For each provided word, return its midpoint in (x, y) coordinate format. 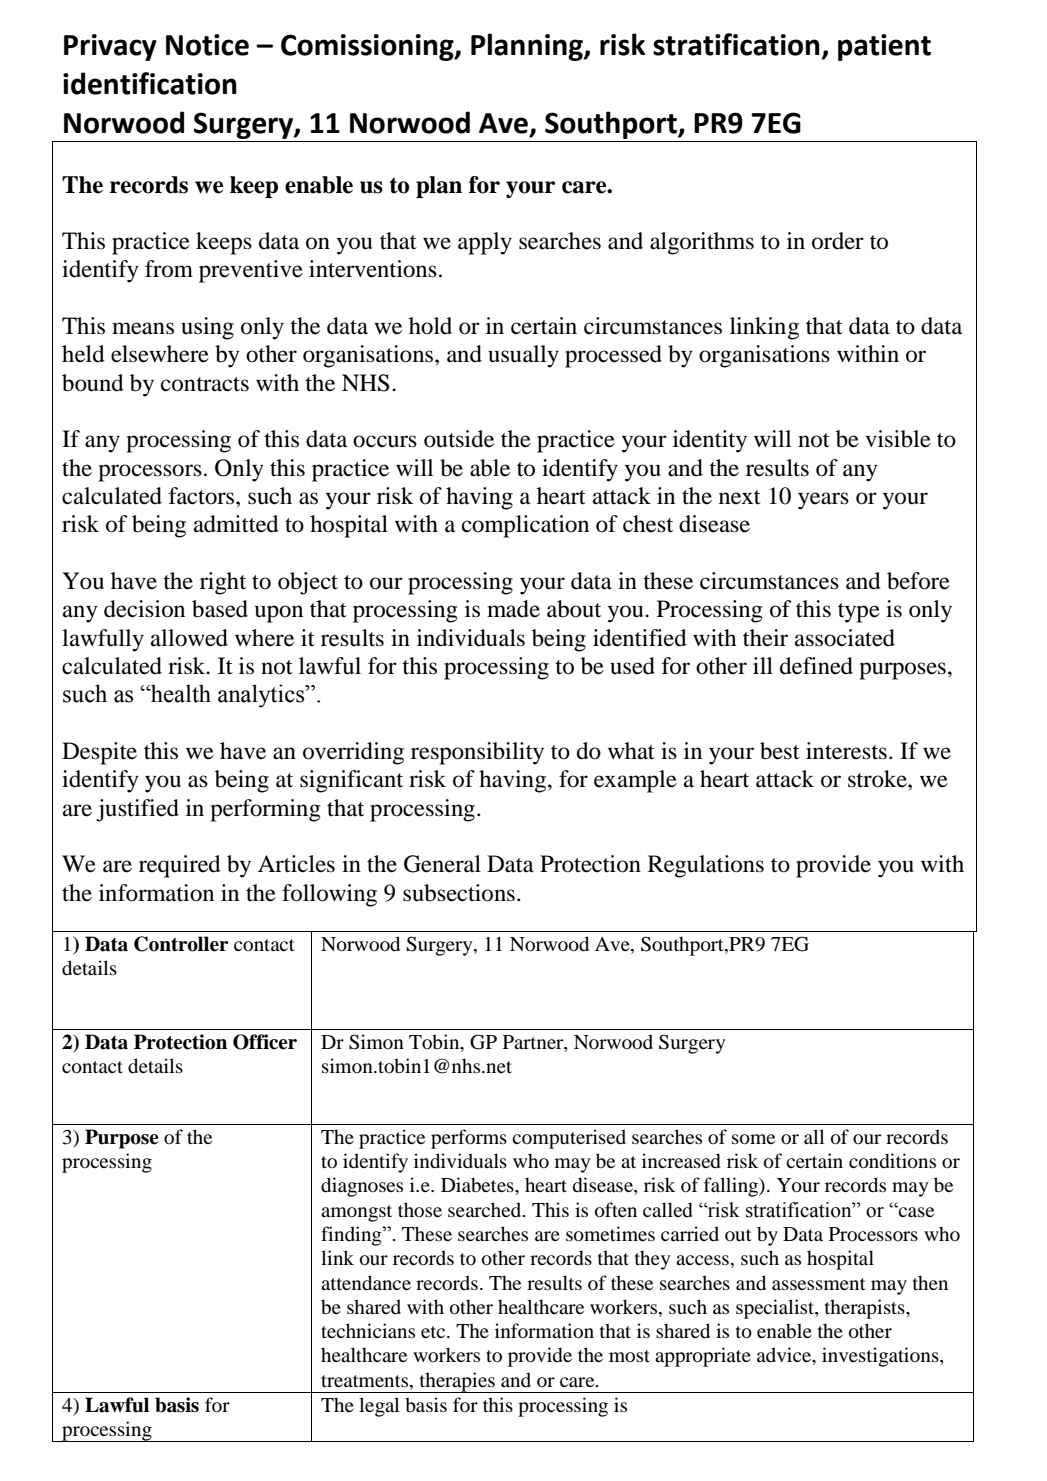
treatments (366, 1381)
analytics (262, 696)
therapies (457, 1382)
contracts (205, 384)
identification (150, 83)
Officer (265, 1042)
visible (898, 439)
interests (846, 751)
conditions (892, 1161)
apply (485, 243)
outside (459, 439)
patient (884, 47)
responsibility (477, 753)
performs (469, 1139)
